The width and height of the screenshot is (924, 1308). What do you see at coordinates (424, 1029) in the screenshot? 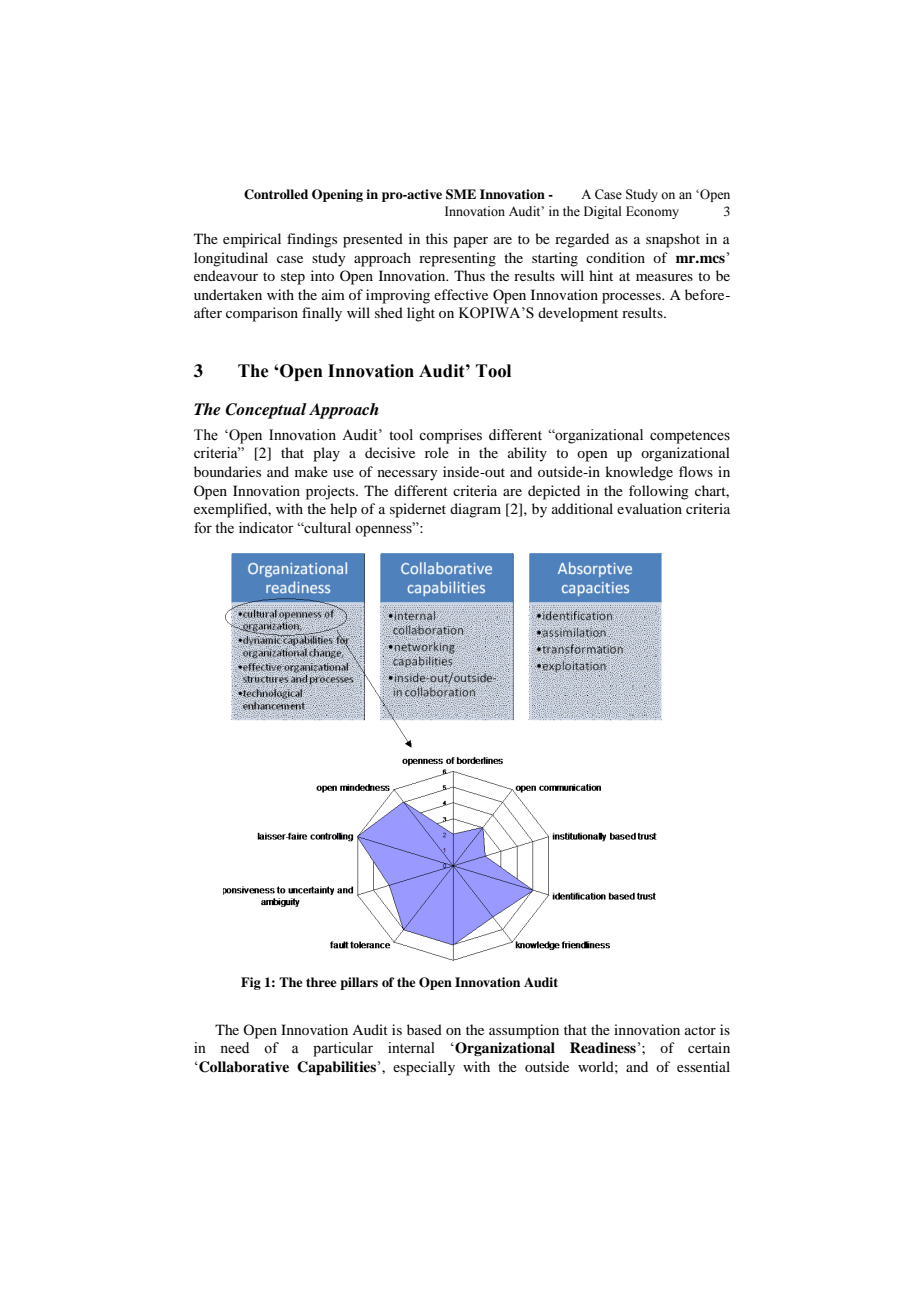
I see `based` at bounding box center [424, 1029].
